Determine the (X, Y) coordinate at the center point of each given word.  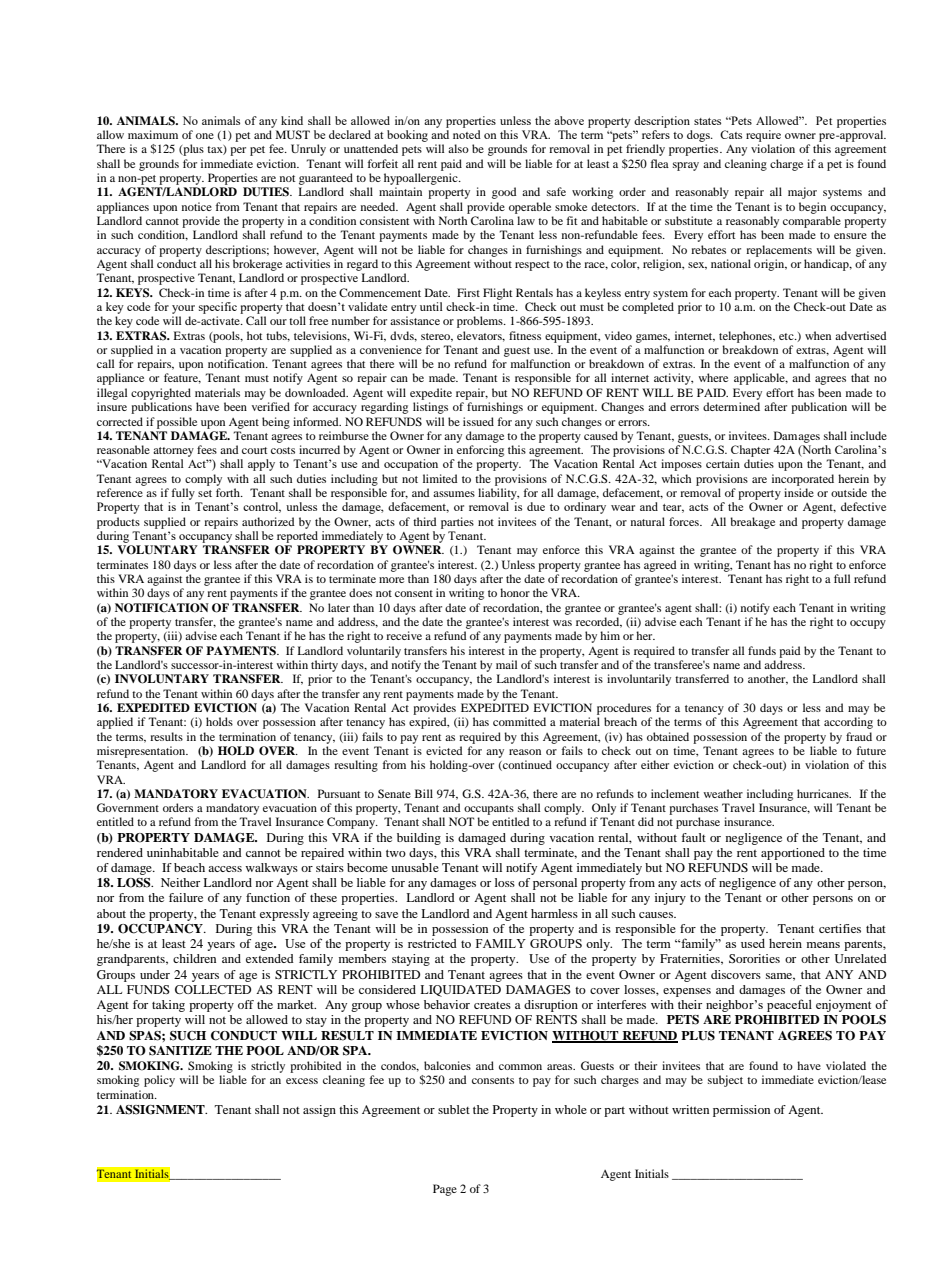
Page (445, 1190)
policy (159, 1081)
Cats (731, 134)
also (458, 148)
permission (741, 1111)
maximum (153, 134)
